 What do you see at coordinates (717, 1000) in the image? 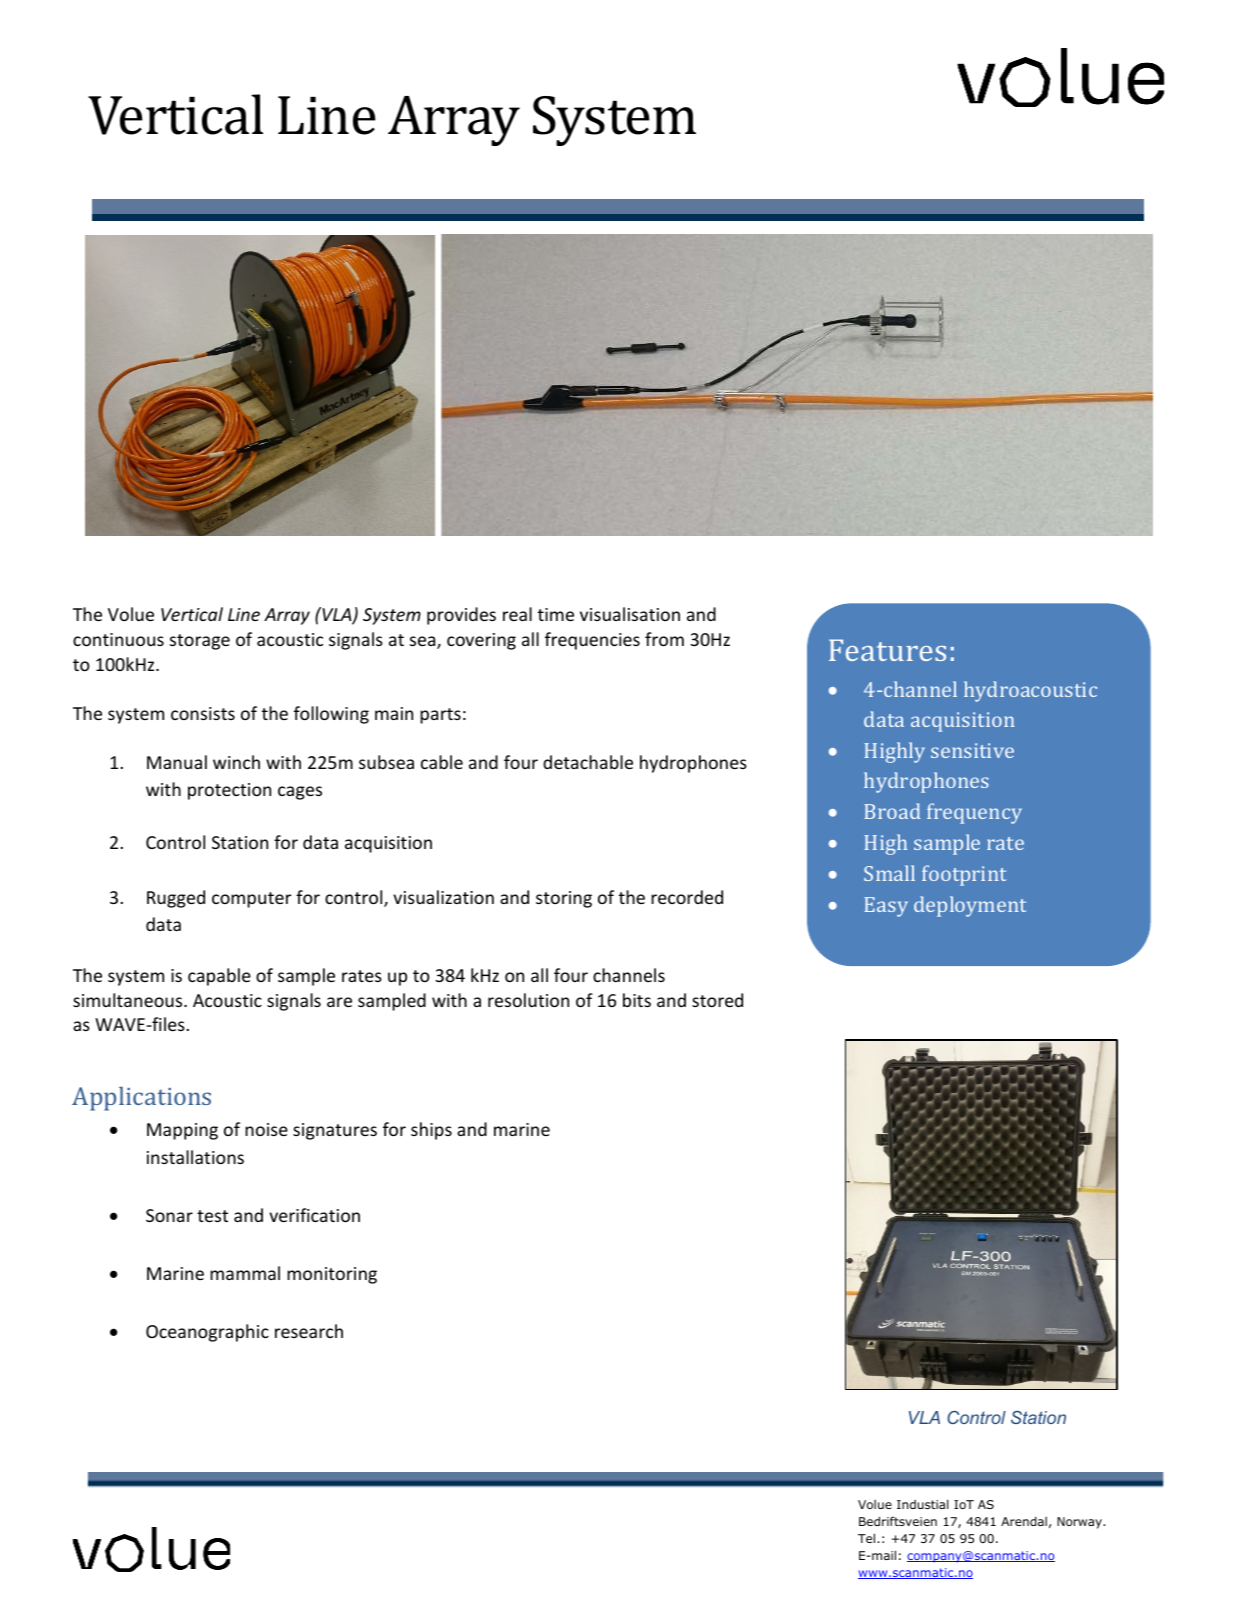
I see `stored` at bounding box center [717, 1000].
